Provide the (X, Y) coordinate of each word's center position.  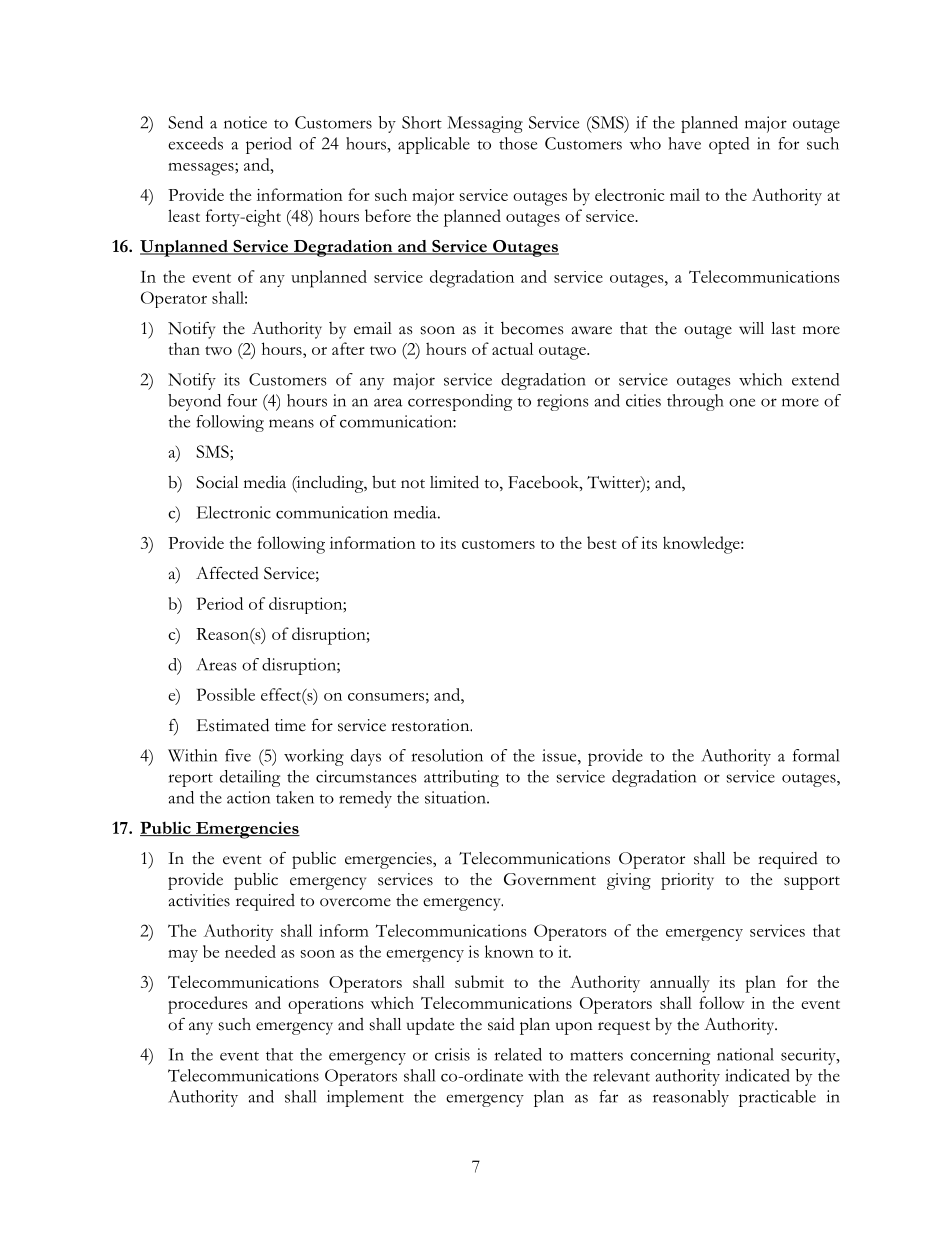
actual (512, 348)
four (242, 400)
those (518, 143)
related (518, 1054)
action (248, 797)
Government (550, 879)
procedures (207, 1005)
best (601, 542)
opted (729, 145)
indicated (757, 1075)
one (742, 402)
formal (816, 755)
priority (687, 881)
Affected (227, 573)
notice (245, 122)
